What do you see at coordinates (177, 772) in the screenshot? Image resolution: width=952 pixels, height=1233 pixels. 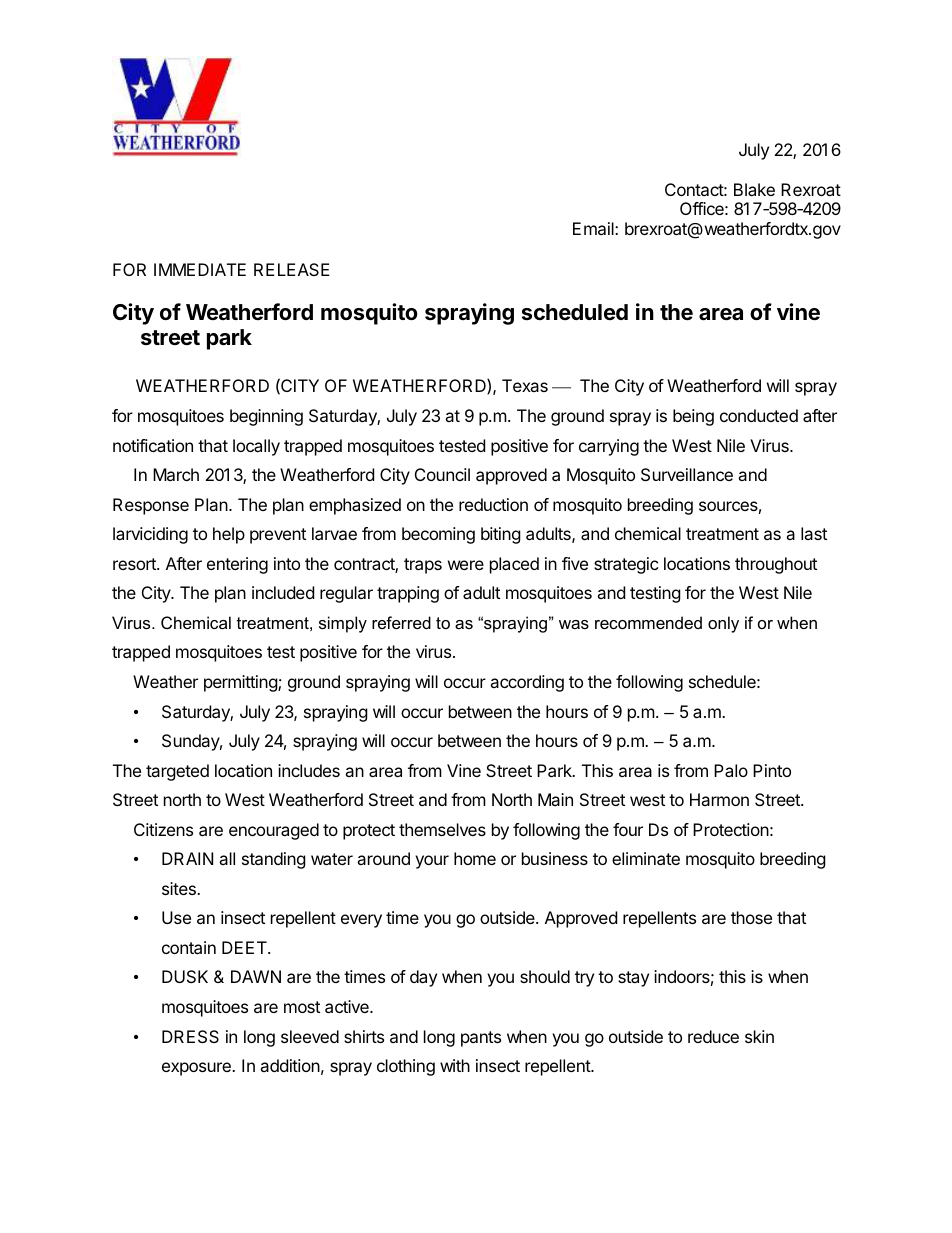 I see `targeted` at bounding box center [177, 772].
